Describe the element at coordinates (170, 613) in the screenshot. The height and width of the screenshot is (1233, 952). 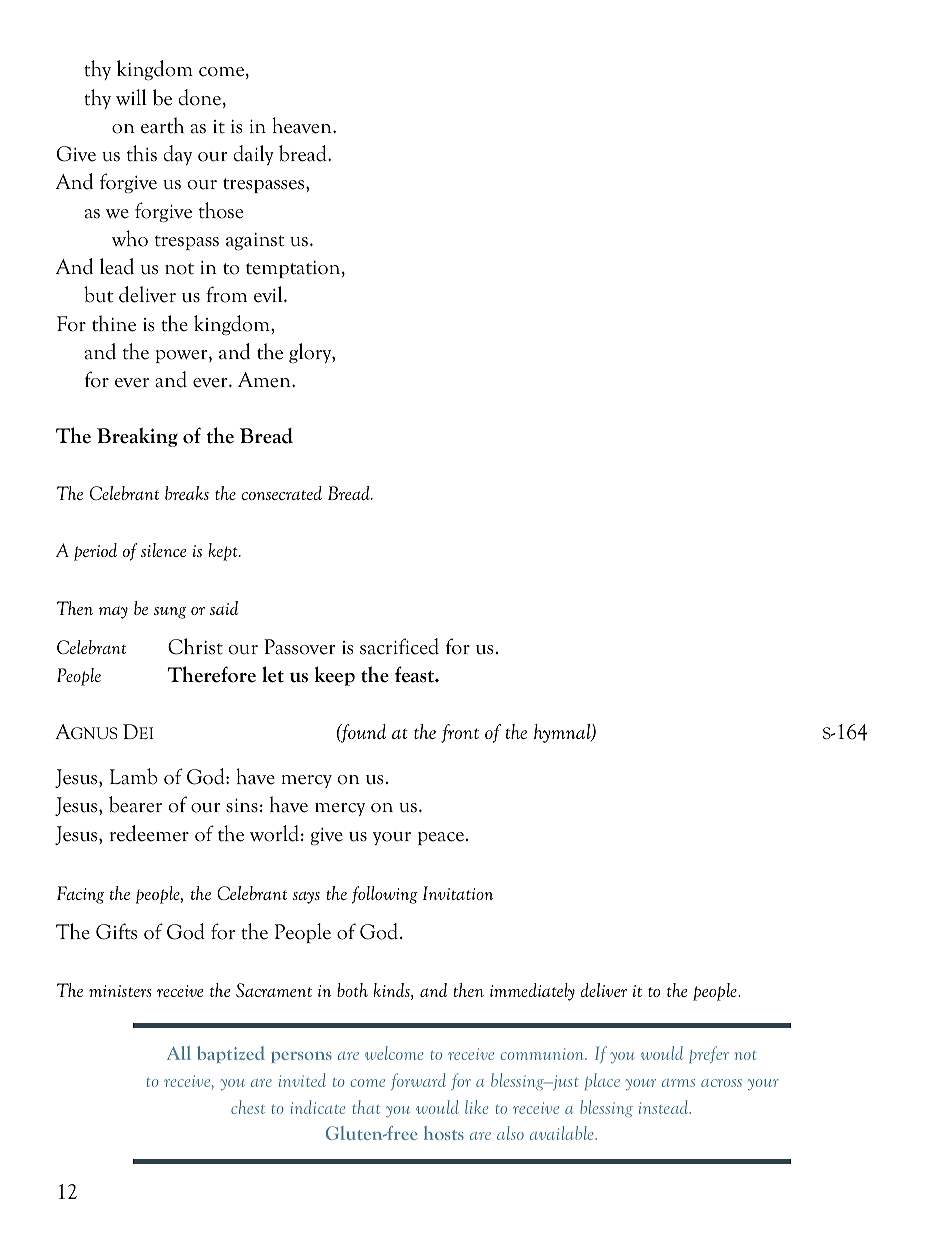
I see `sung` at that location.
